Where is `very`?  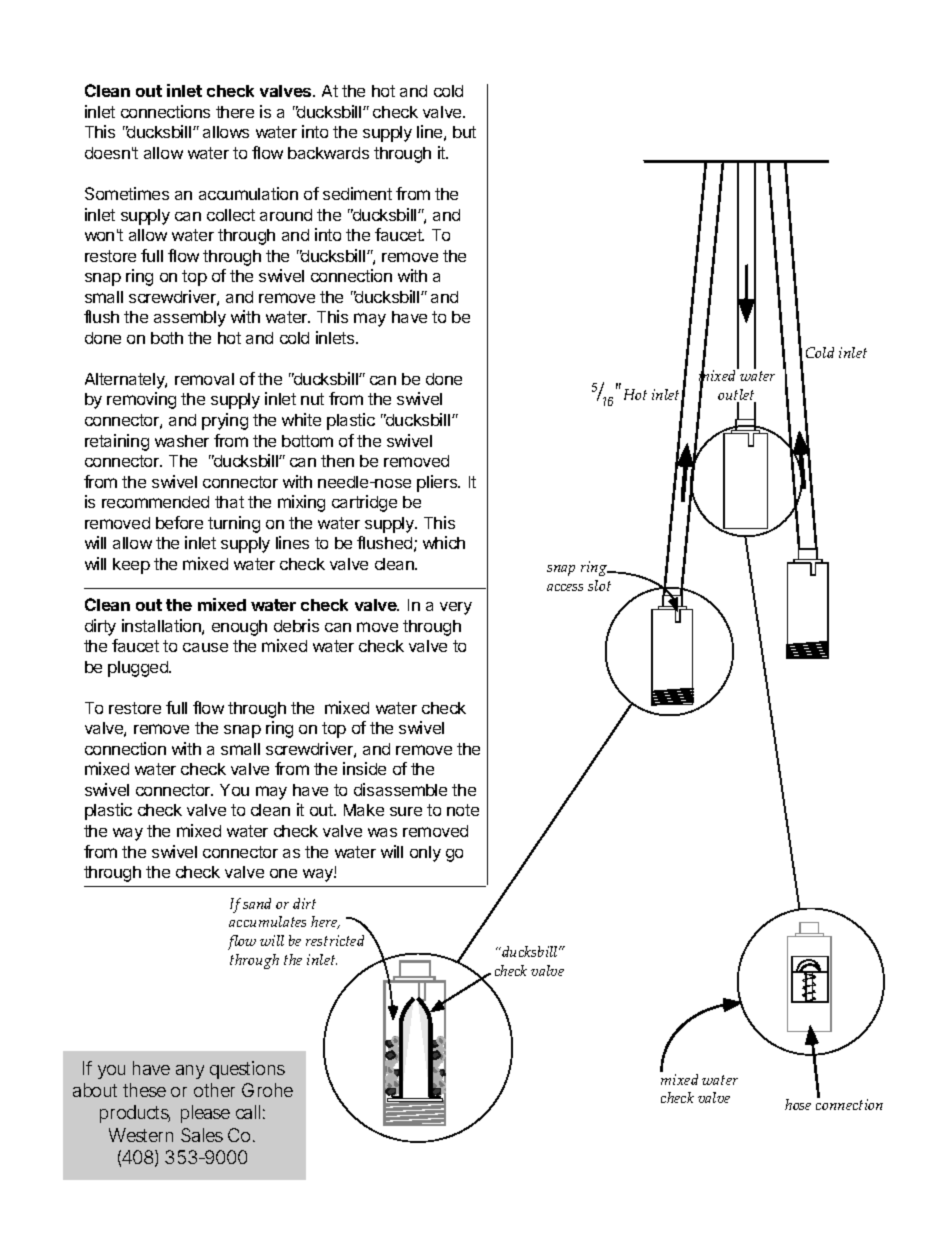 very is located at coordinates (456, 608).
